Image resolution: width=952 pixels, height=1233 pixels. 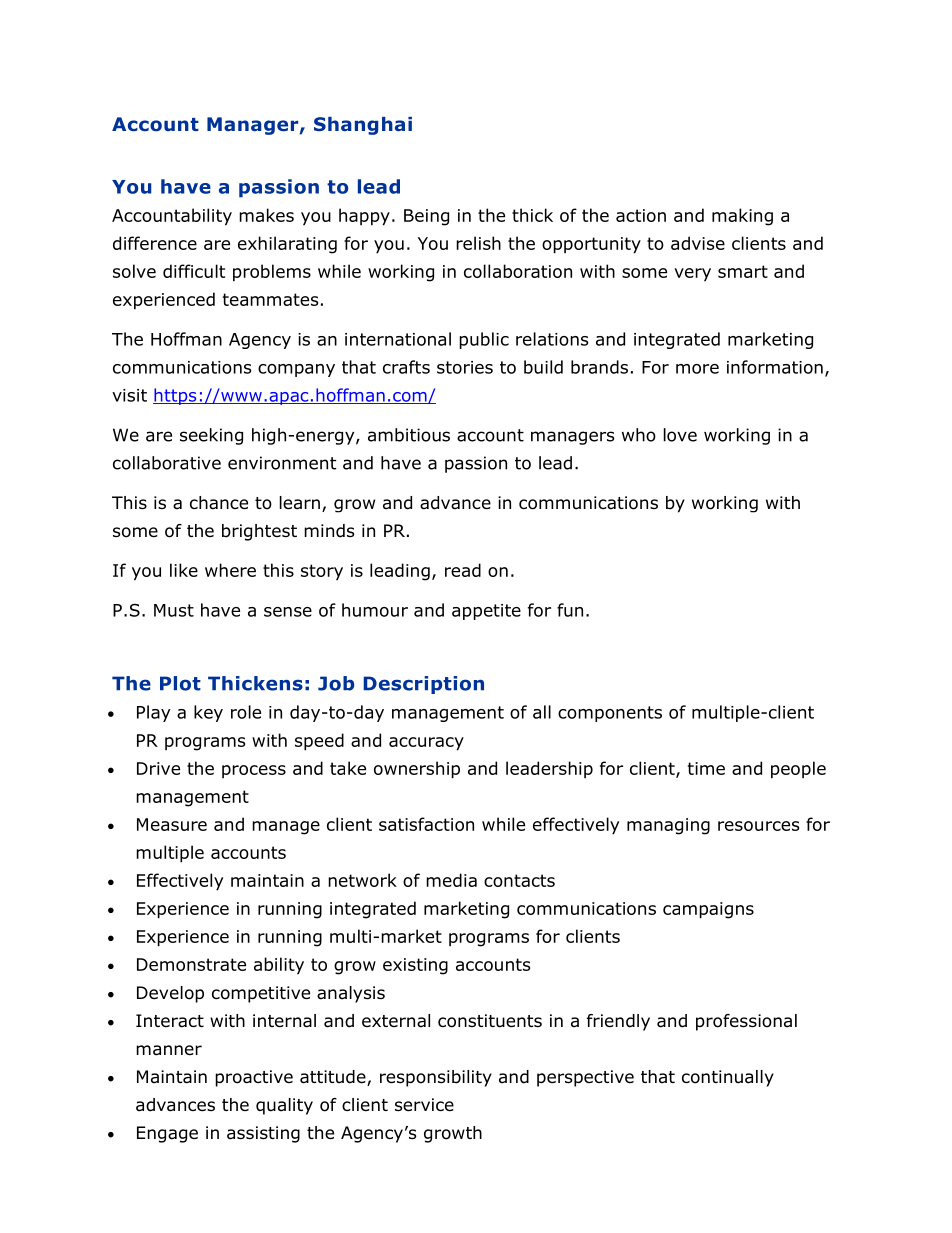 I want to click on service, so click(x=424, y=1105).
